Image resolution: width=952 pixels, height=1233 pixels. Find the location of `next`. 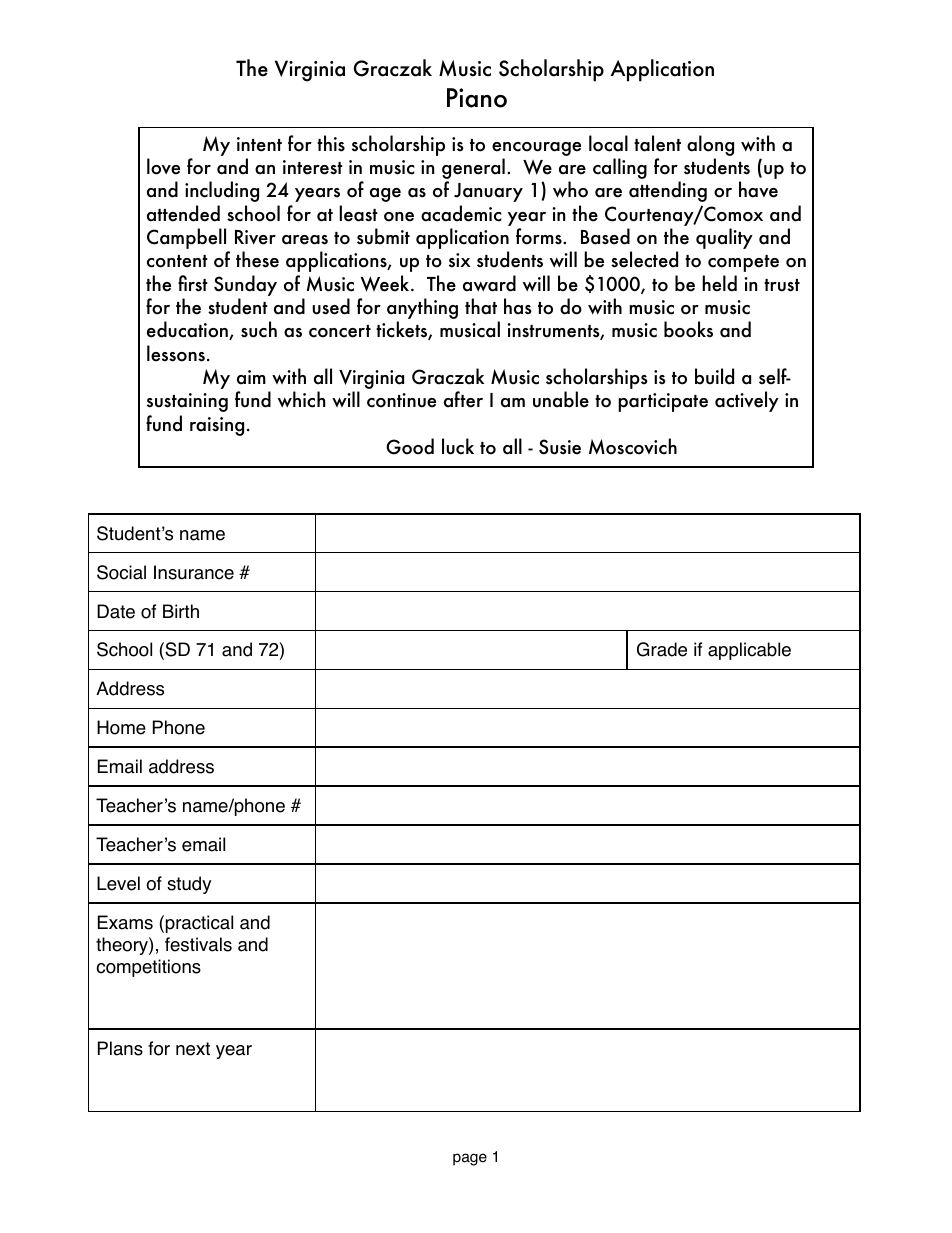

next is located at coordinates (193, 1049).
